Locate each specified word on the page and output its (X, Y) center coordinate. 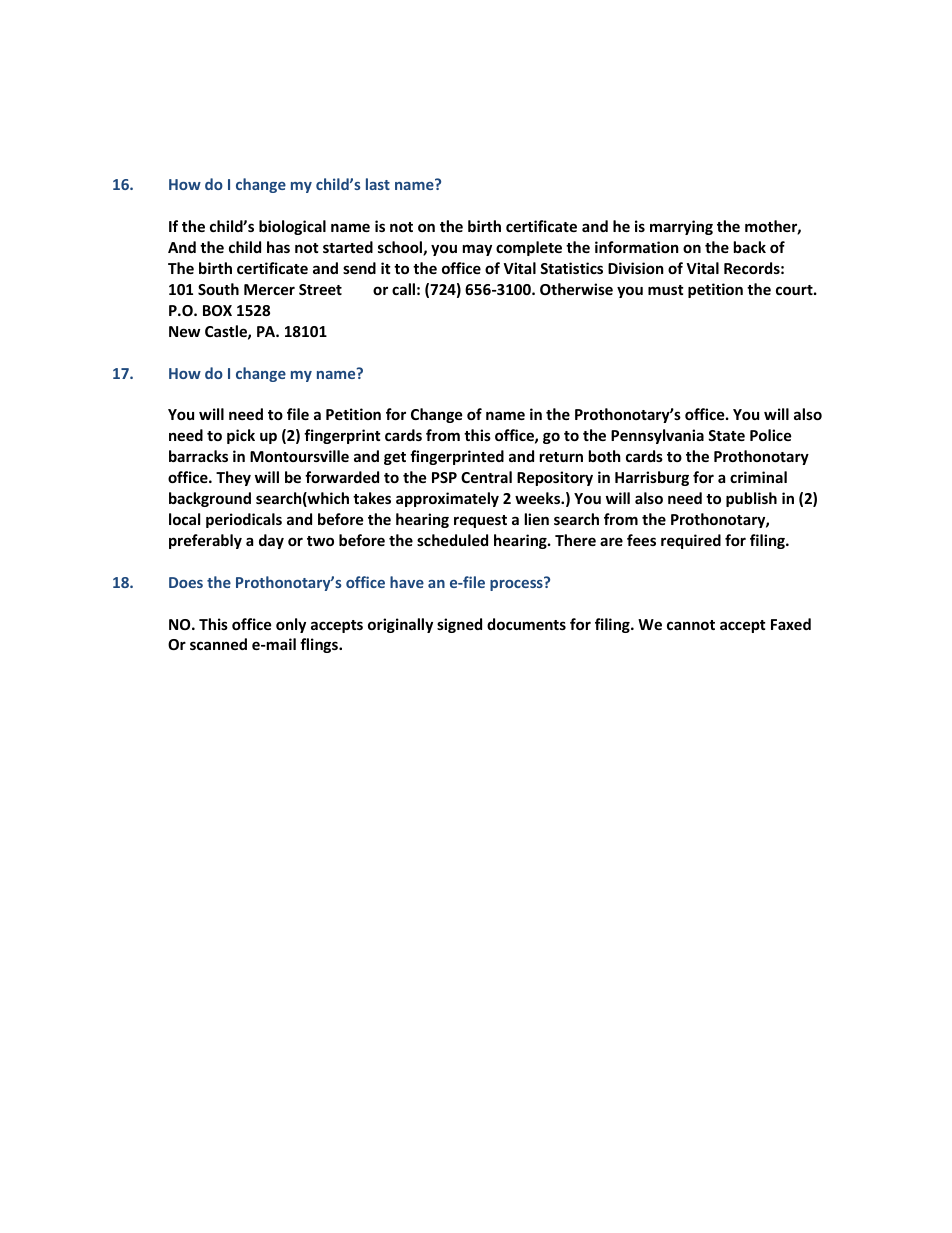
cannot (691, 625)
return (561, 457)
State (726, 435)
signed (459, 625)
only (291, 625)
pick (241, 436)
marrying (681, 227)
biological (292, 227)
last (378, 184)
